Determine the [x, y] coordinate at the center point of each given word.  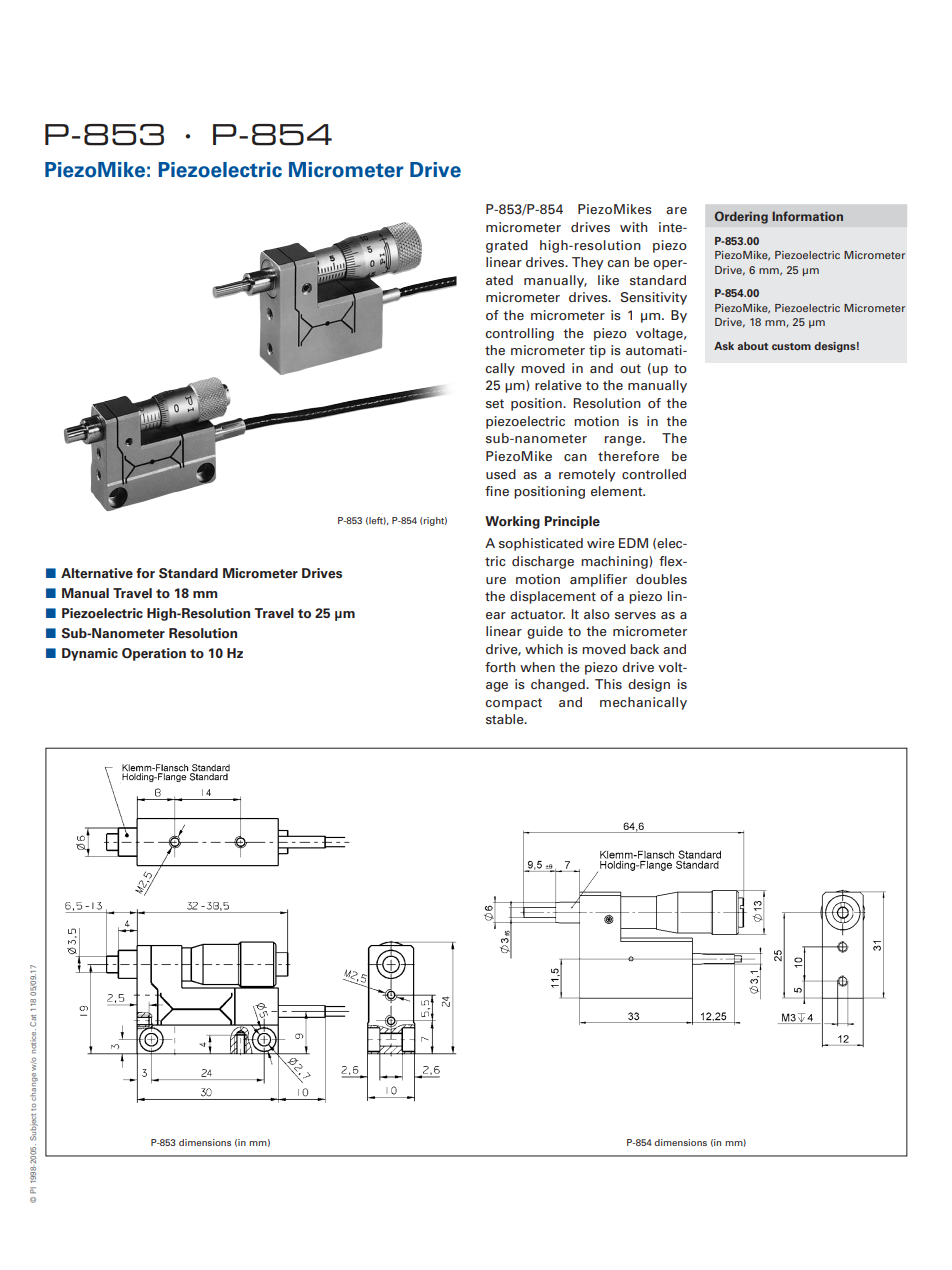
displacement [553, 597]
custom [791, 346]
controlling [519, 334]
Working [512, 522]
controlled [654, 474]
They [588, 263]
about [752, 346]
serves [635, 615]
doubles [661, 579]
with [633, 227]
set [495, 403]
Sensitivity [653, 298]
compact [513, 704]
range [624, 441]
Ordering [741, 217]
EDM [633, 543]
